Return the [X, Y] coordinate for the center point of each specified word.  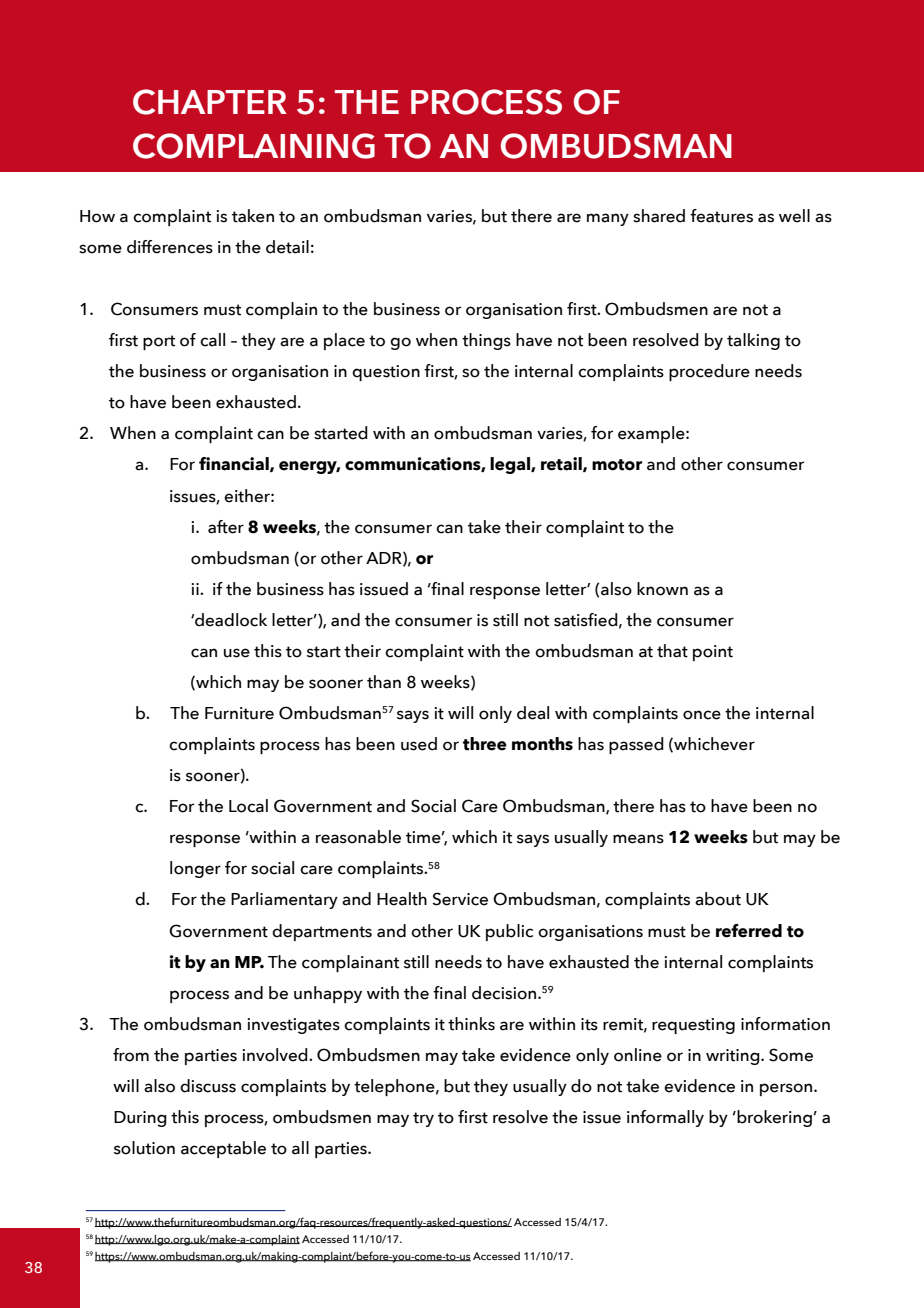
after [226, 527]
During [140, 1119]
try [423, 1119]
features [721, 216]
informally [665, 1118]
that [672, 651]
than [384, 682]
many [608, 219]
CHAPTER [210, 102]
